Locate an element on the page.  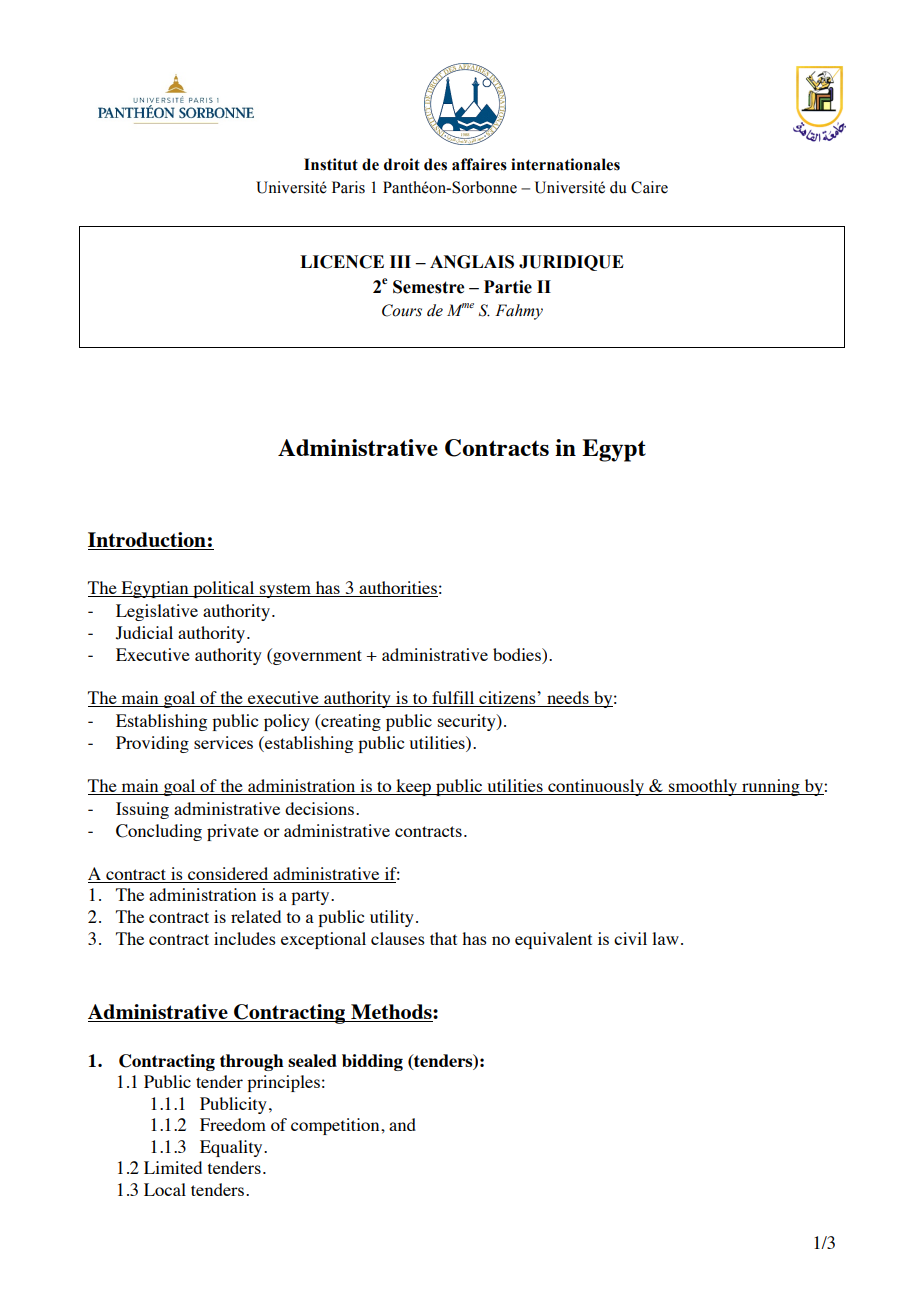
services is located at coordinates (223, 742).
